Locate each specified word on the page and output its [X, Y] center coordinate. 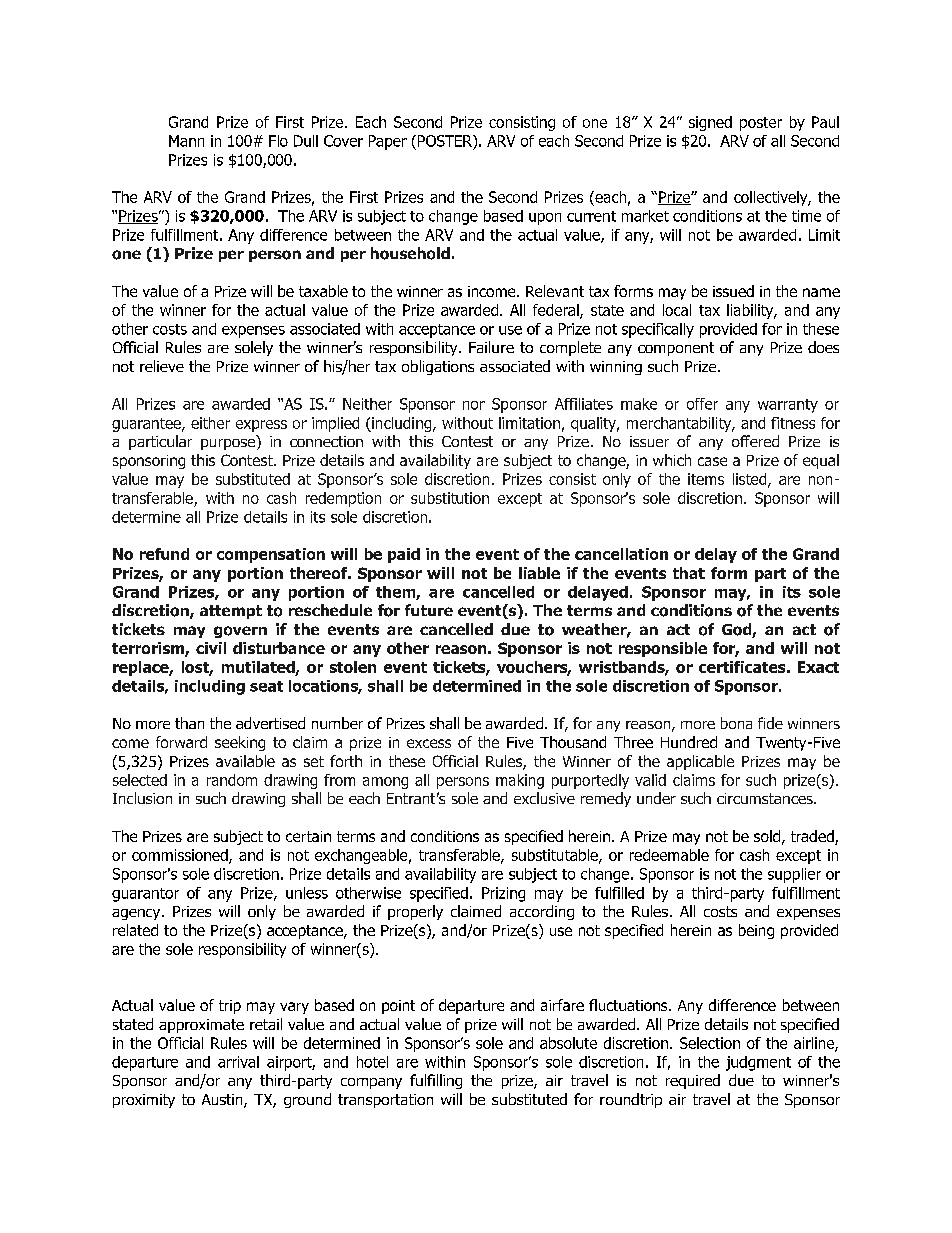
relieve [162, 366]
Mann [186, 141]
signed [710, 123]
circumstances [766, 798]
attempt [231, 612]
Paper [388, 142]
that [689, 573]
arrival [238, 1062]
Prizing [503, 894]
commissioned [181, 856]
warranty [788, 406]
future [429, 610]
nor [474, 405]
